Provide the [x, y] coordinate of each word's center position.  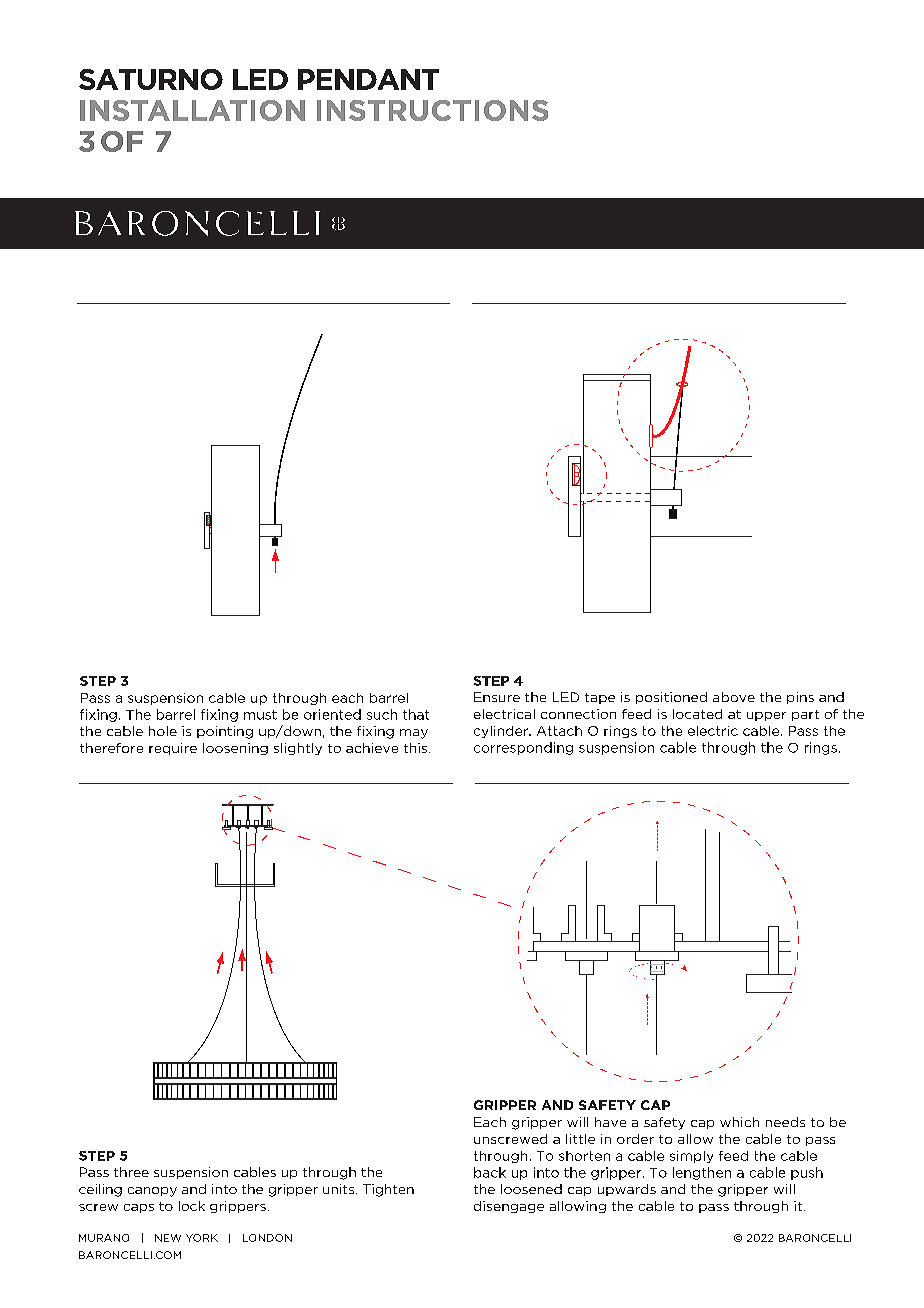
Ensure [497, 697]
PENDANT [368, 79]
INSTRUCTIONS [432, 110]
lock [192, 1206]
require [173, 749]
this [417, 748]
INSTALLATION [192, 110]
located [697, 714]
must [260, 715]
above [734, 697]
